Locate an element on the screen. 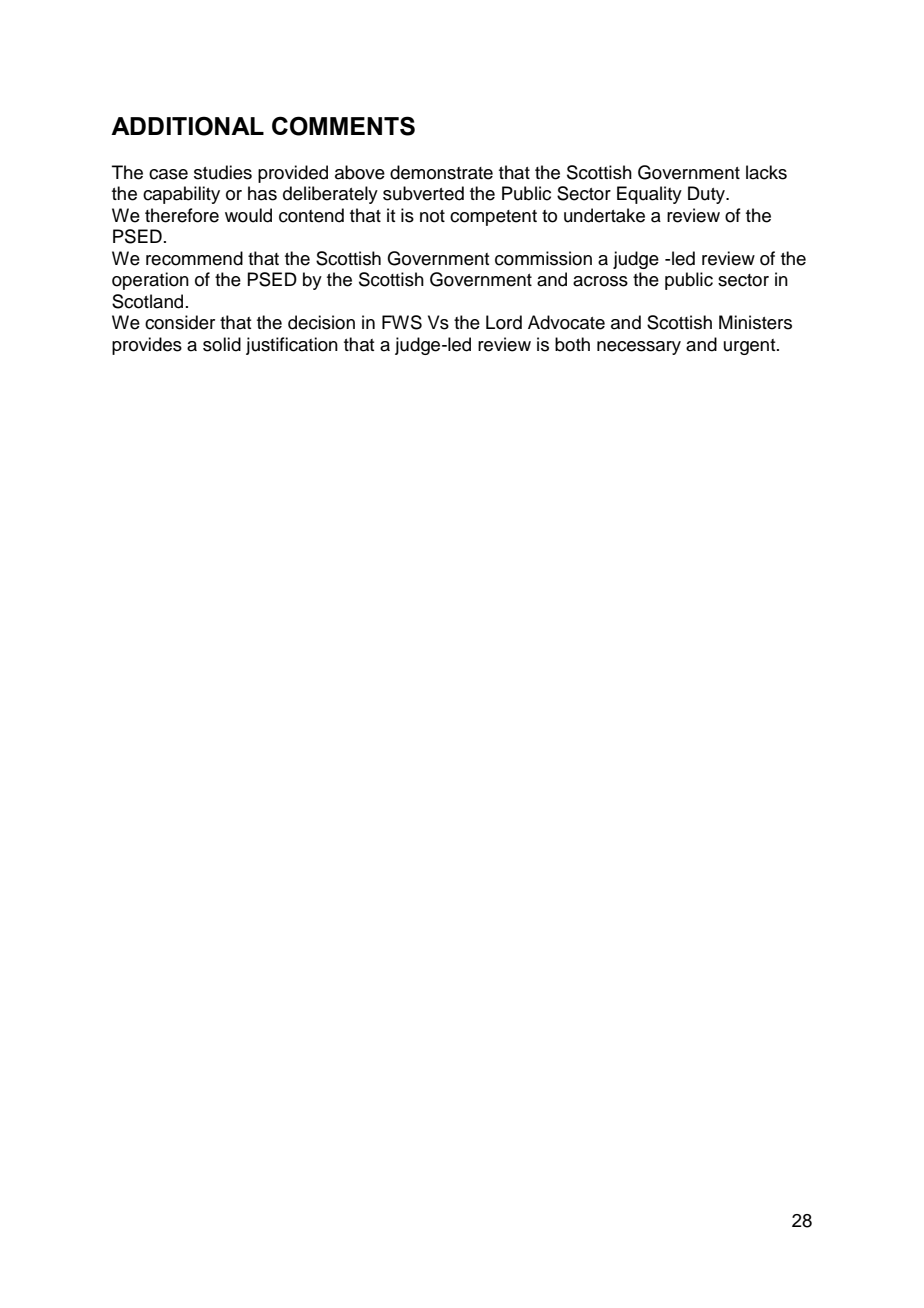  would is located at coordinates (248, 215).
